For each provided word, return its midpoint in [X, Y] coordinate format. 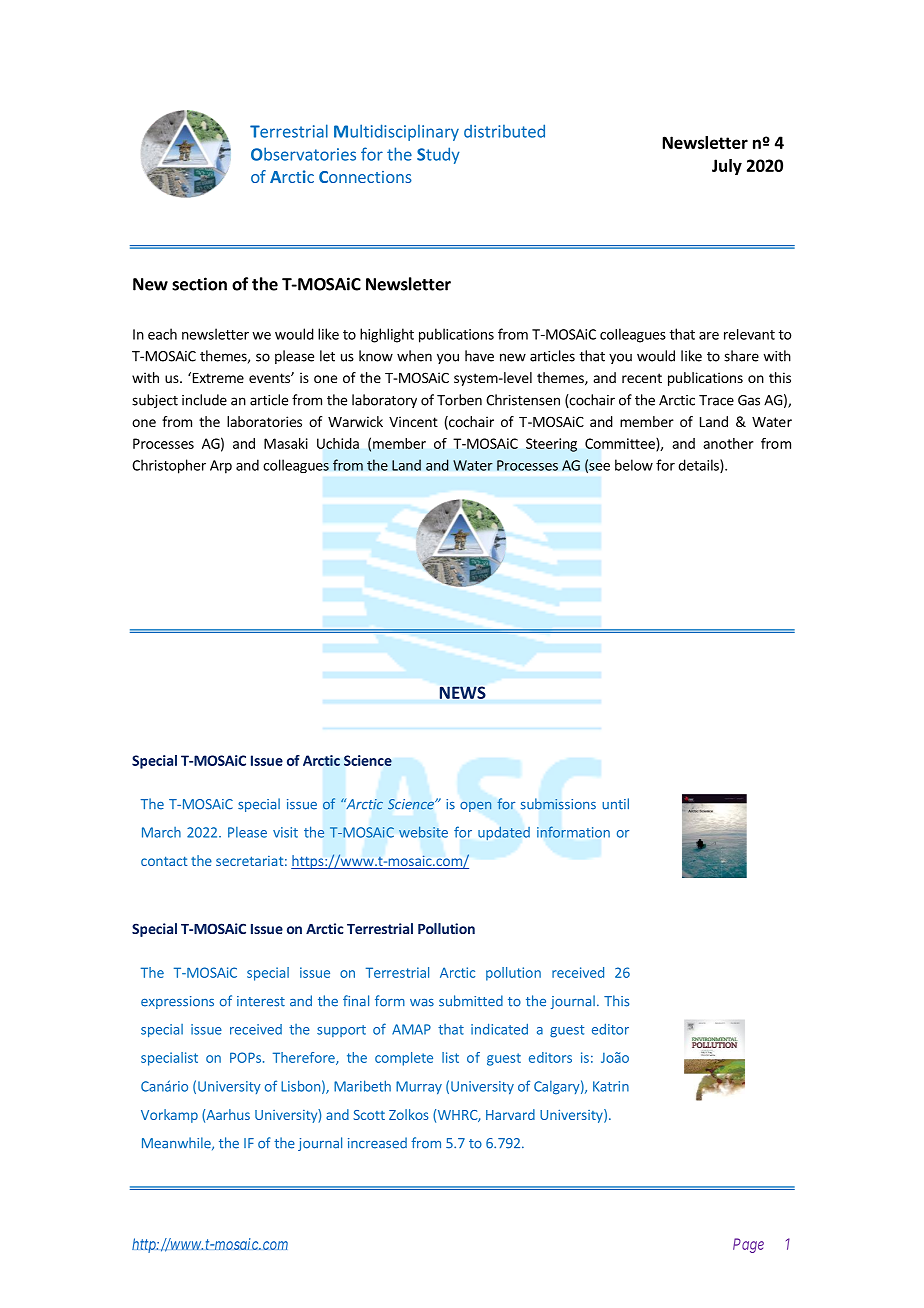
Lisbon [300, 1086]
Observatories [303, 154]
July [727, 167]
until [615, 804]
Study [438, 155]
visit [285, 832]
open [475, 807]
